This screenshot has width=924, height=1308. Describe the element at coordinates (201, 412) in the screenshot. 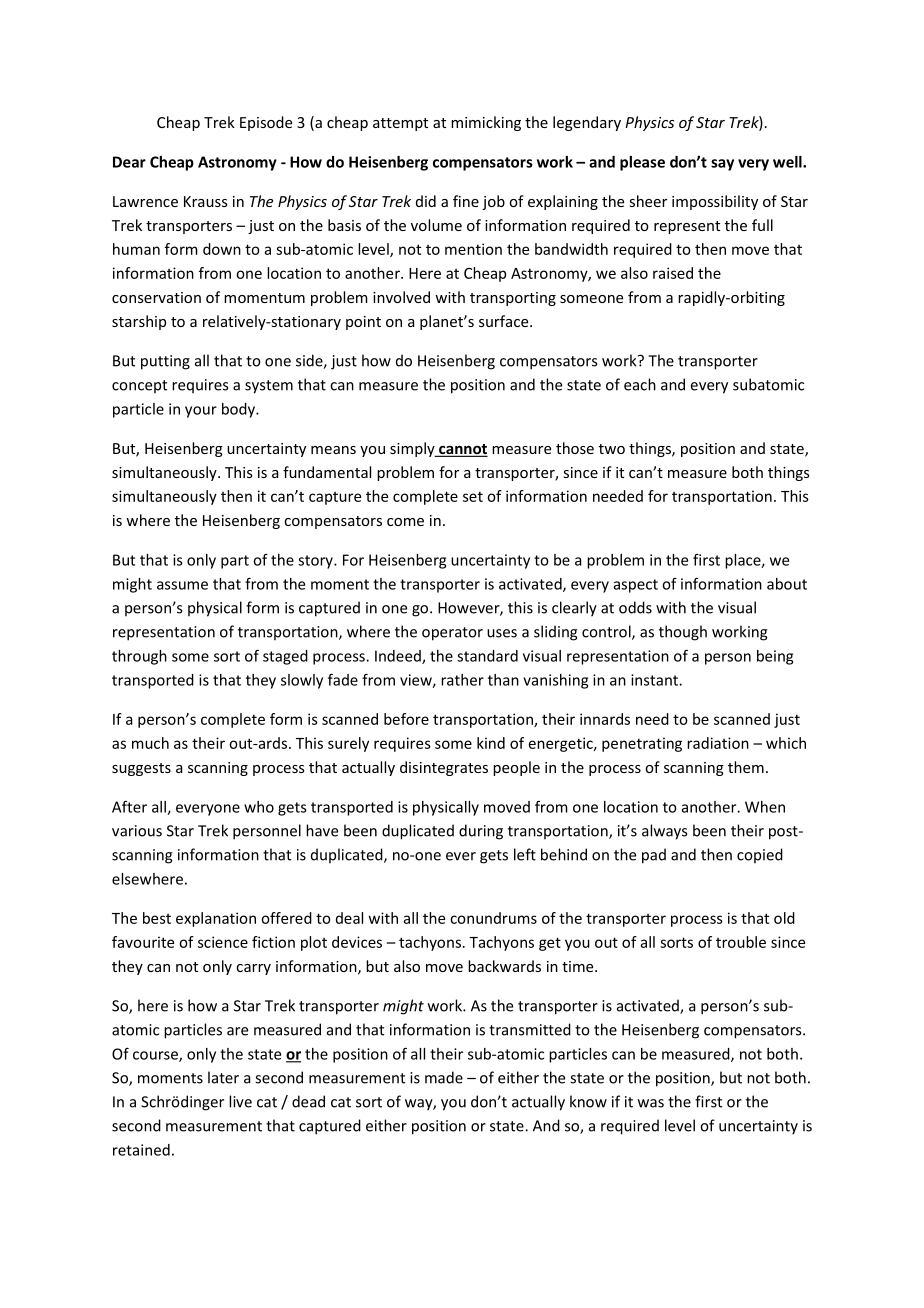

I see `your` at that location.
